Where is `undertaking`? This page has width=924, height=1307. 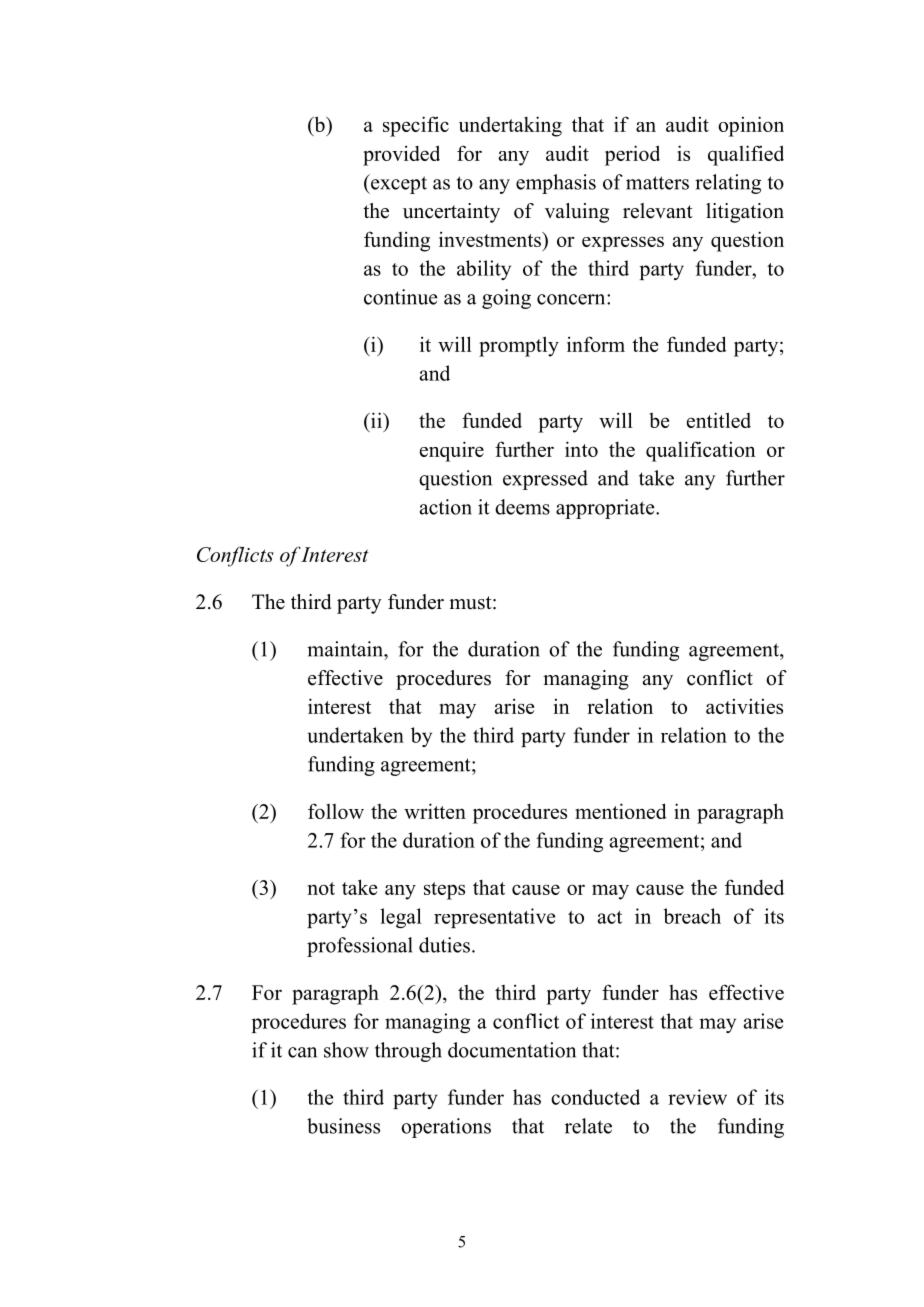 undertaking is located at coordinates (510, 126).
